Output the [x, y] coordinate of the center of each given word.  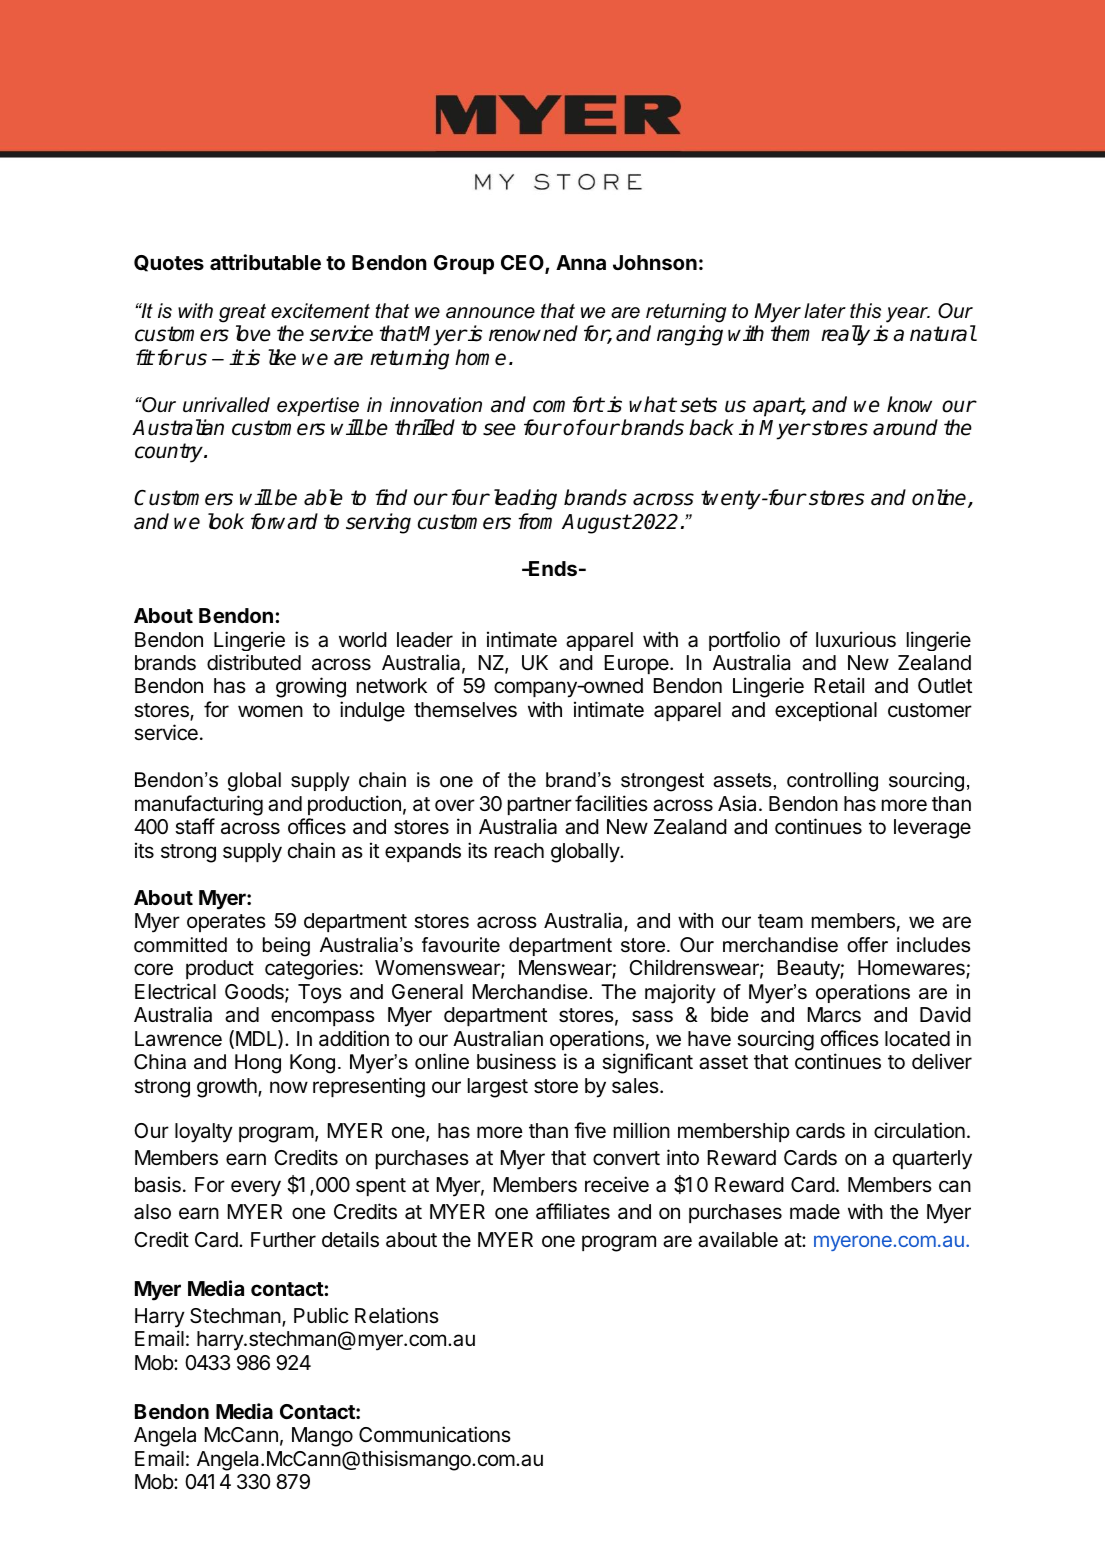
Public [321, 1315]
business [516, 1061]
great [242, 313]
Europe [638, 664]
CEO [523, 264]
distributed [254, 662]
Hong [258, 1064]
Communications [435, 1434]
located [917, 1039]
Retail [839, 685]
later [825, 311]
